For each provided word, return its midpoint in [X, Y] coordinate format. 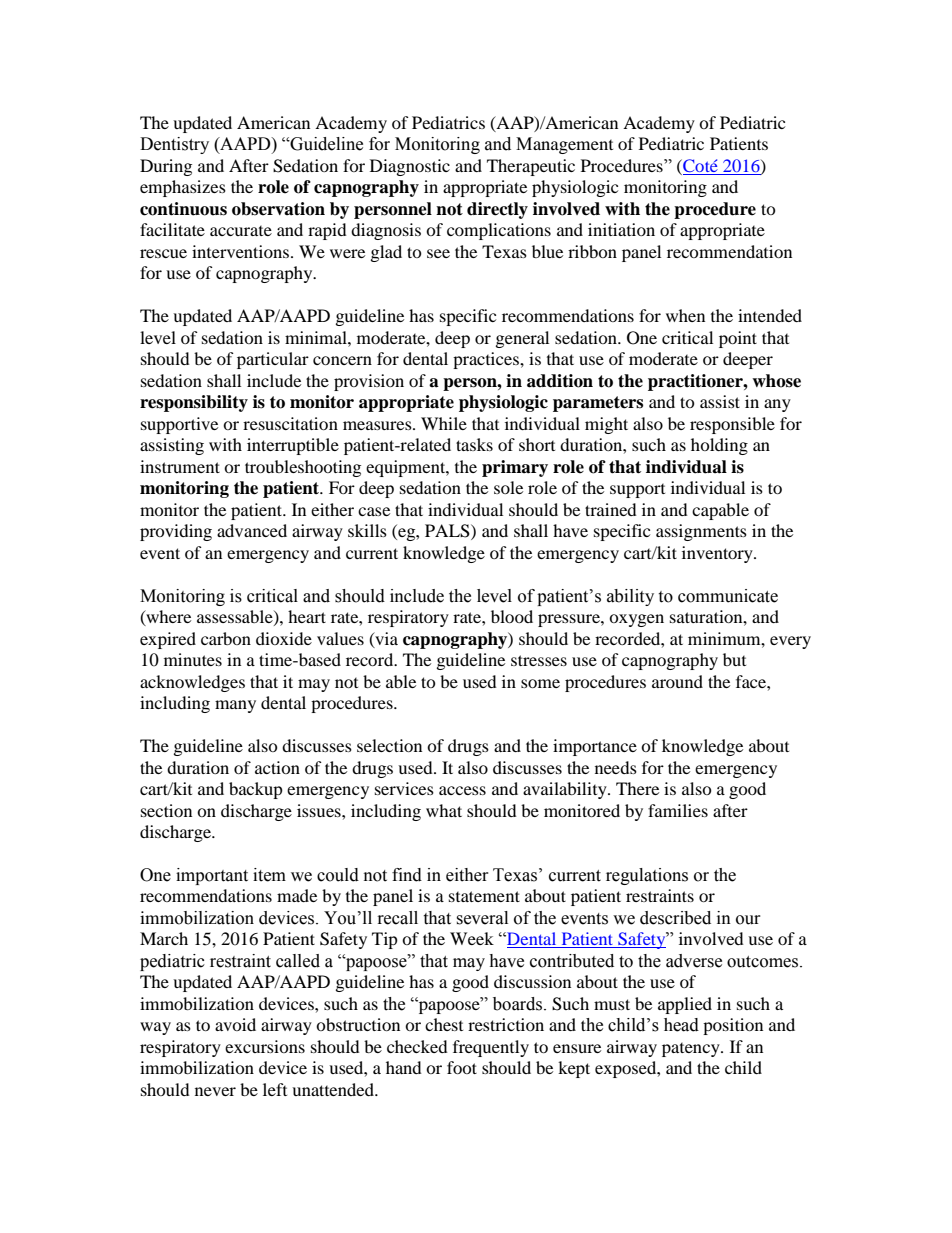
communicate [728, 596]
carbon [226, 638]
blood [512, 616]
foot [462, 1067]
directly [497, 210]
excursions [265, 1046]
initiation [621, 229]
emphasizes [183, 188]
